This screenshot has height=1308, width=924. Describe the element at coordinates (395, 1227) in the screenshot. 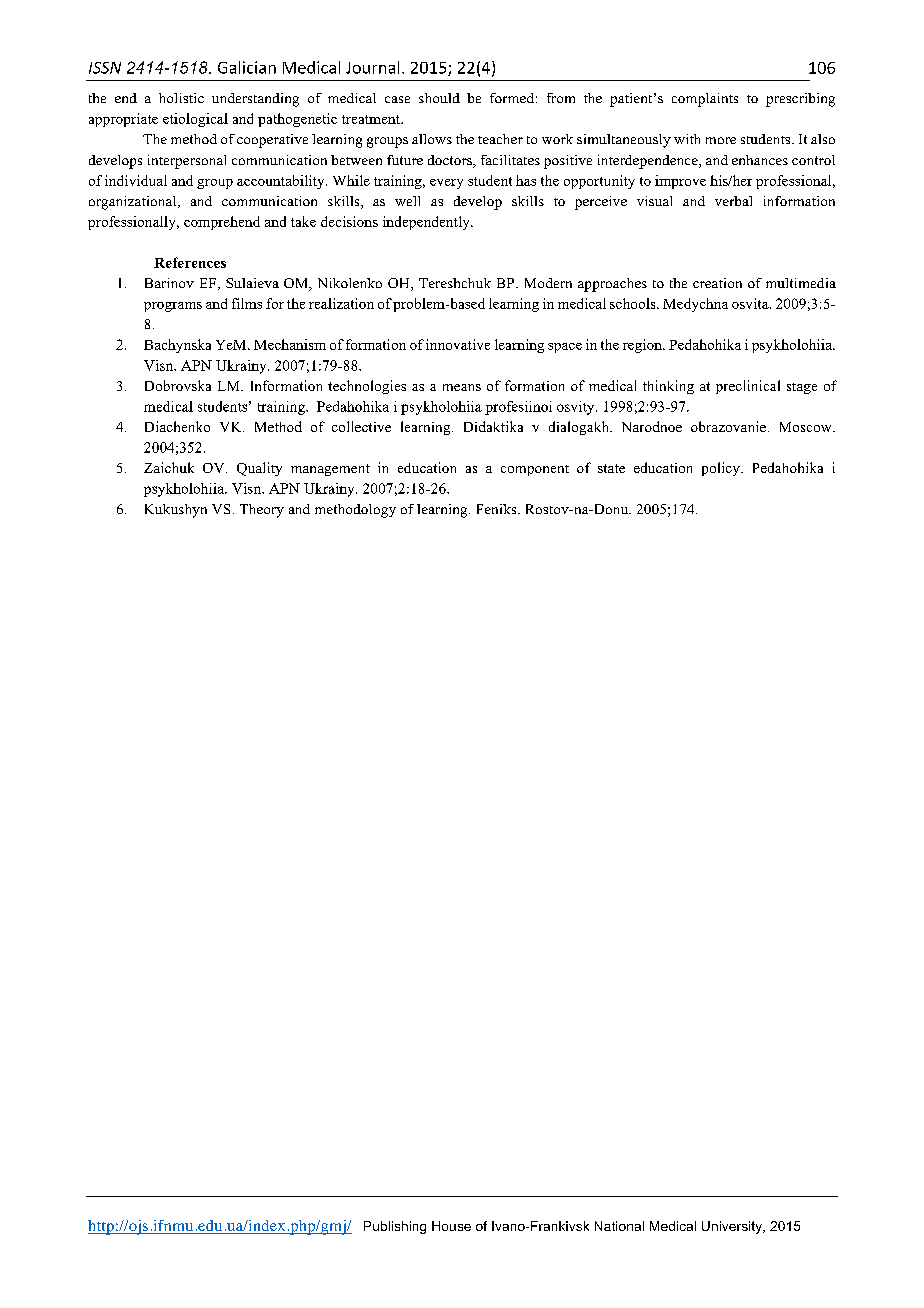

I see `Publishing` at that location.
